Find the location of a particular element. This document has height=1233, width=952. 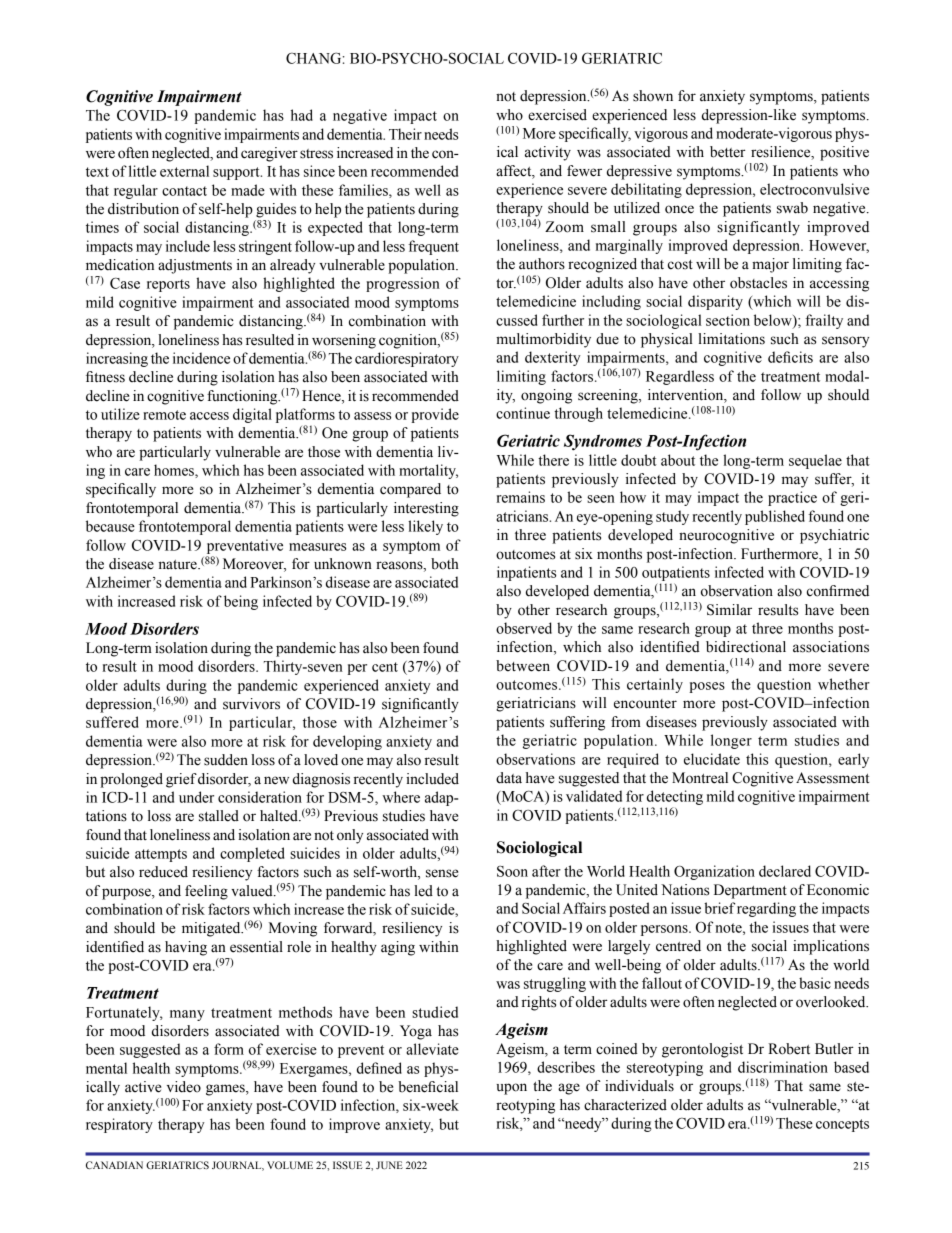

Montreal is located at coordinates (700, 778).
